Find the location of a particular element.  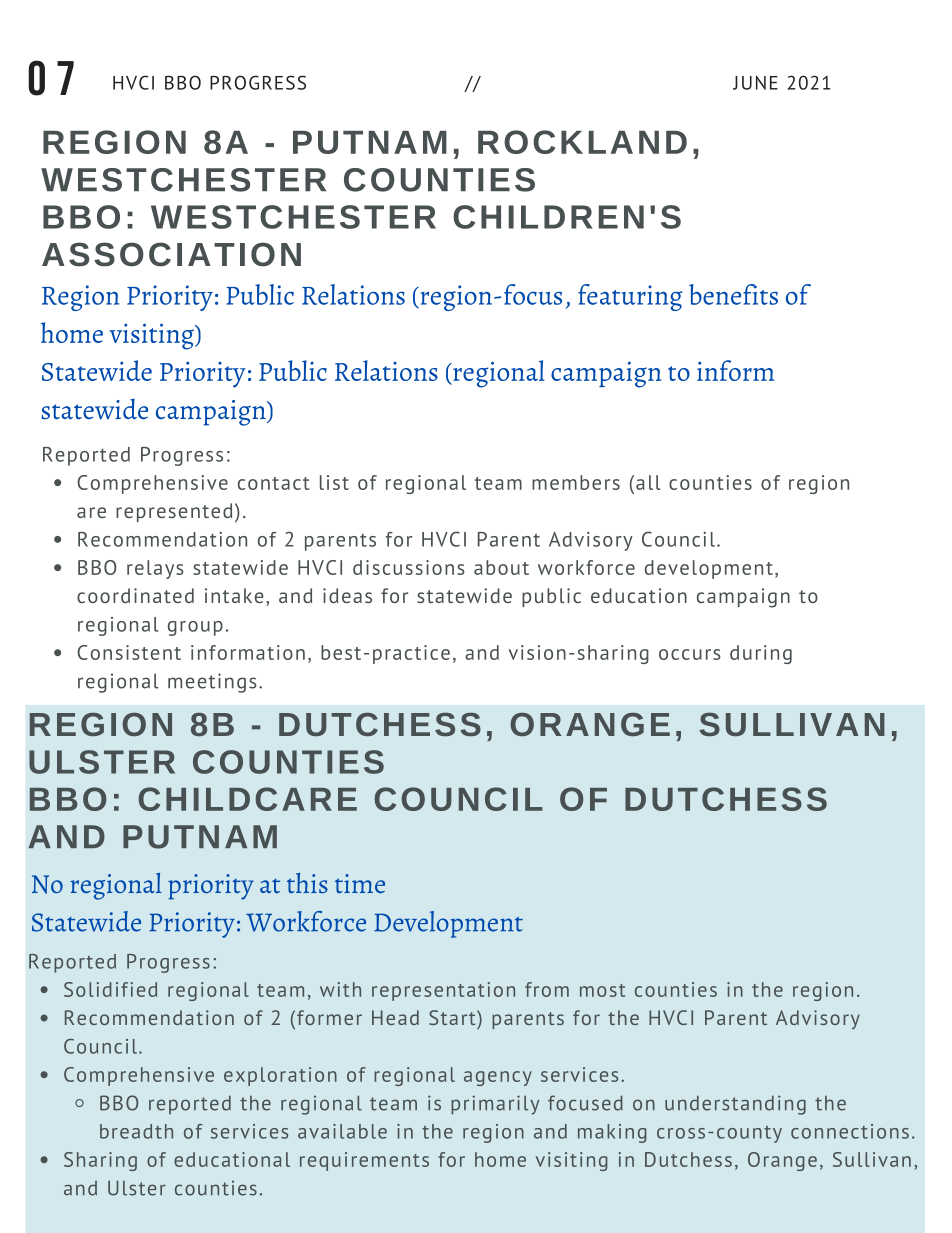

primarily is located at coordinates (495, 1105).
